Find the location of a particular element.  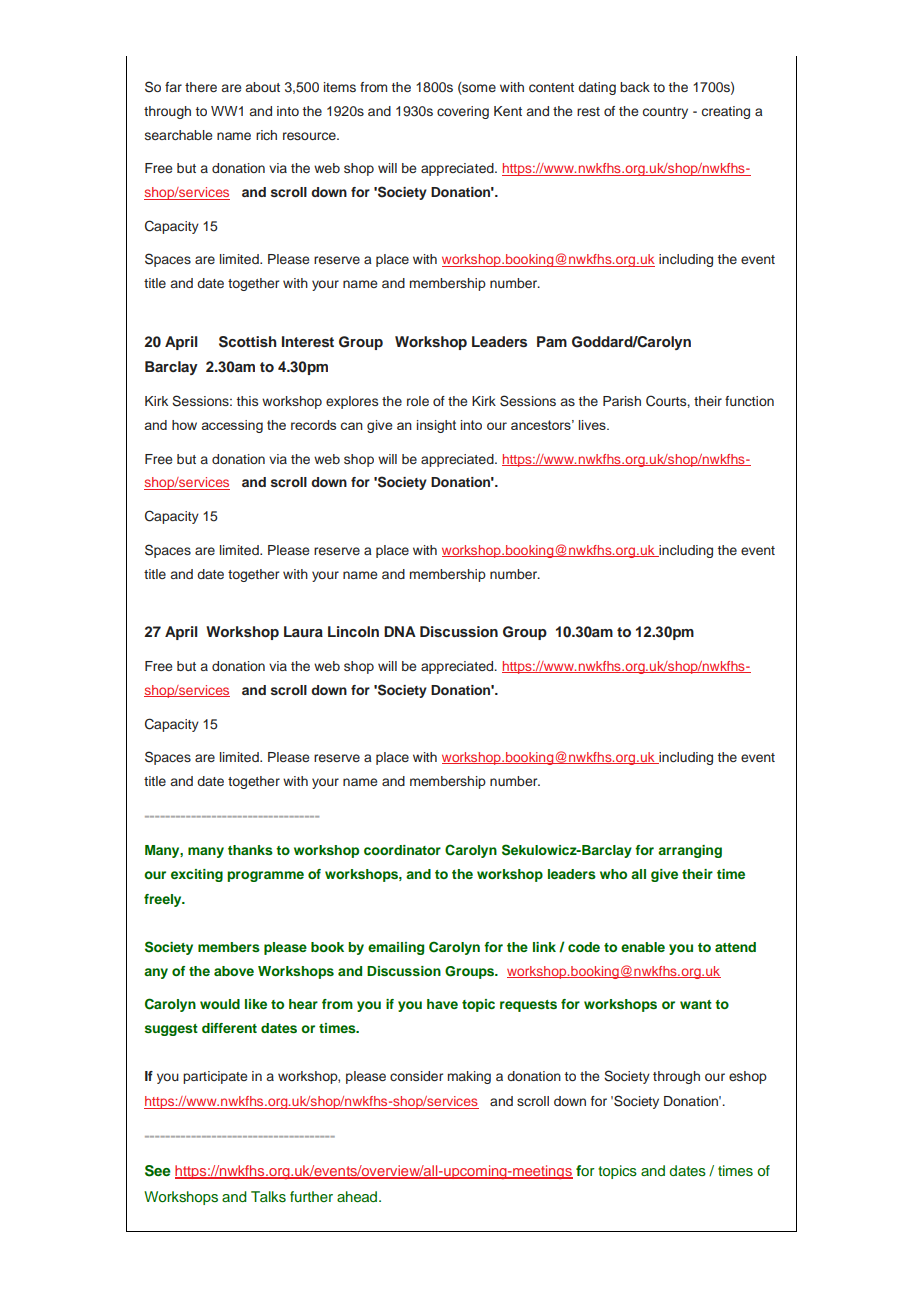

rich is located at coordinates (266, 135).
